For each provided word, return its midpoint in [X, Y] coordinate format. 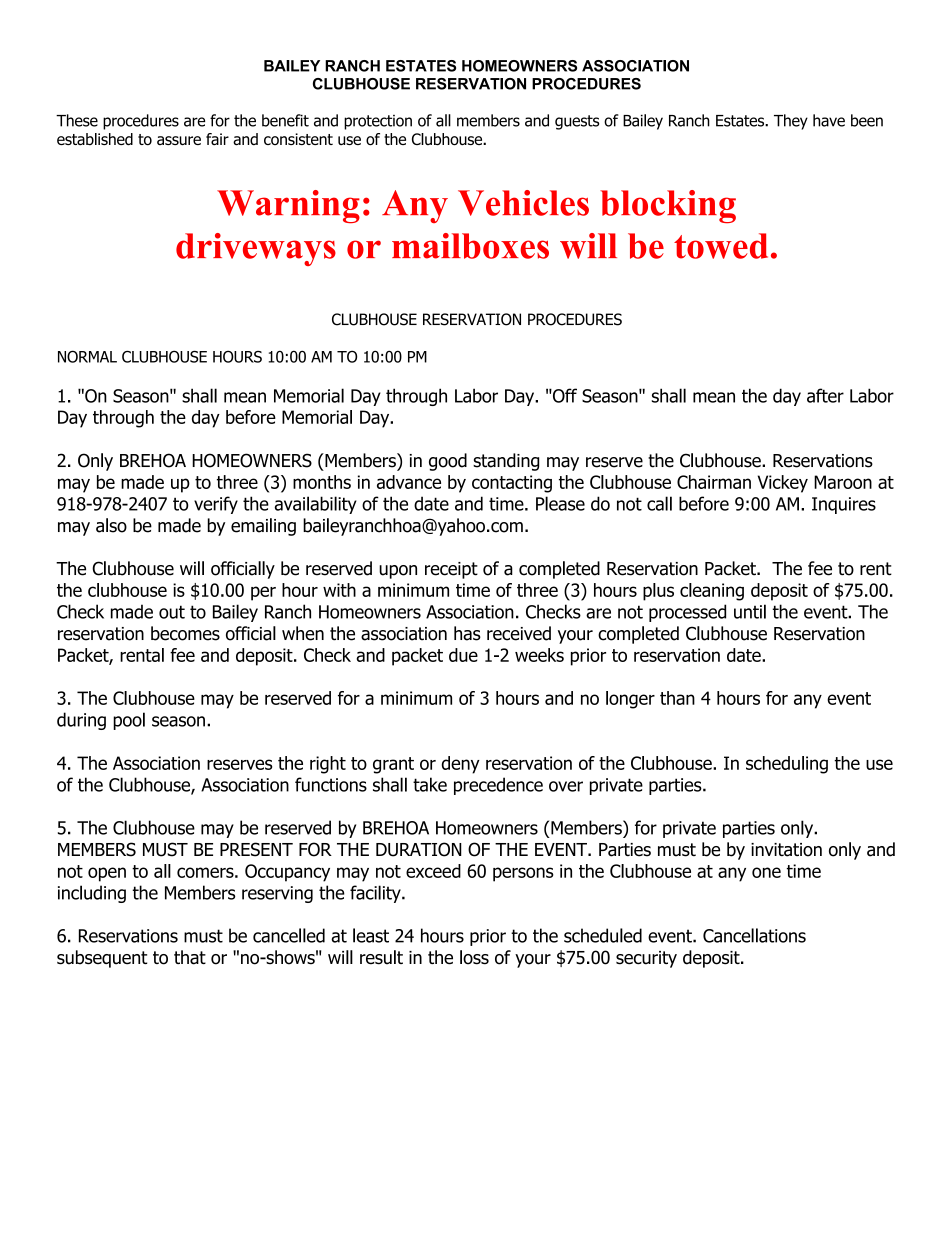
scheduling [787, 765]
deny [461, 765]
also [111, 525]
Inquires [844, 505]
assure [179, 141]
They [791, 122]
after [825, 395]
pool [129, 721]
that [190, 957]
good [448, 462]
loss [474, 957]
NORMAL [87, 356]
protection [378, 122]
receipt [451, 570]
